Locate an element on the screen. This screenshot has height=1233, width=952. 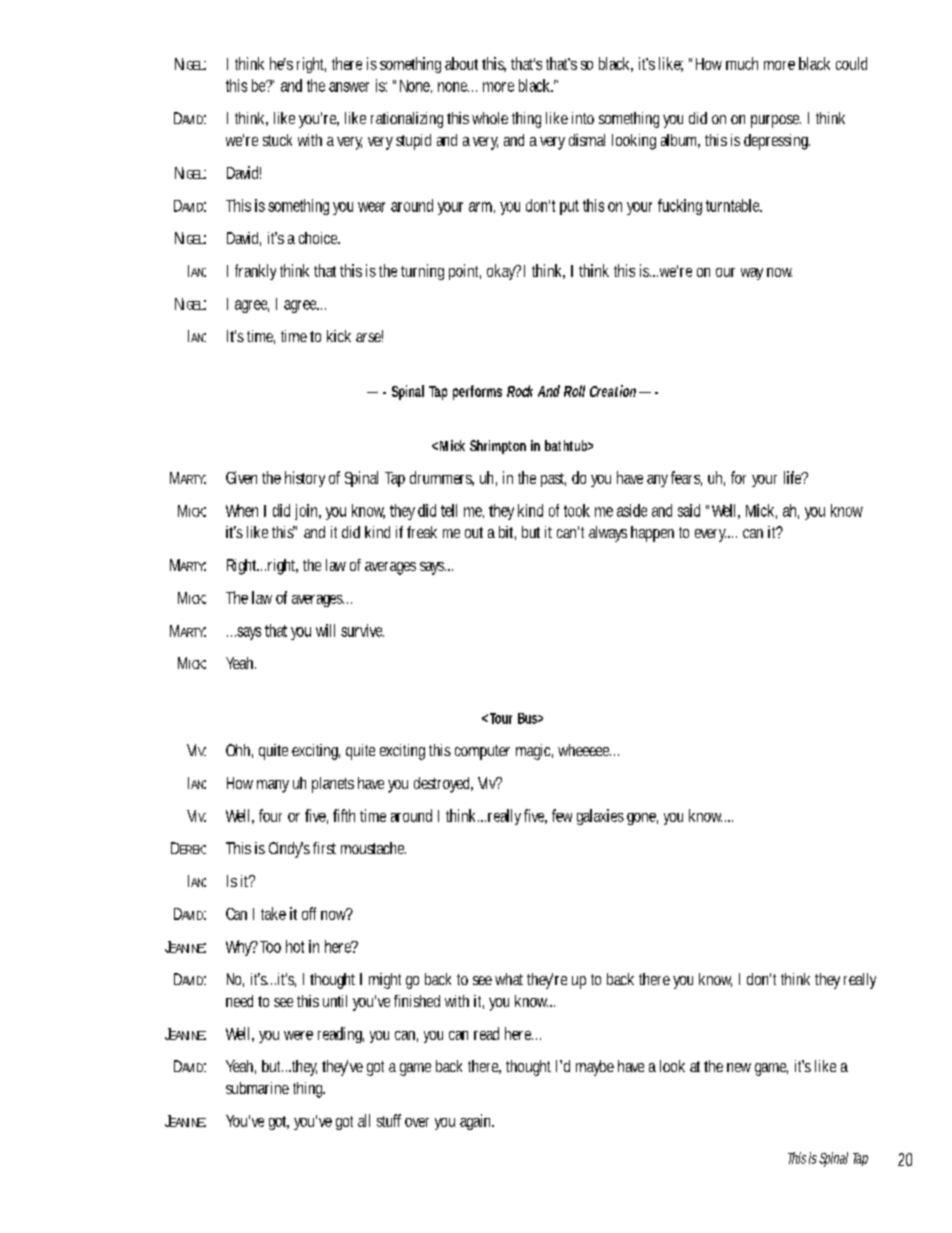
galaxies is located at coordinates (600, 817).
